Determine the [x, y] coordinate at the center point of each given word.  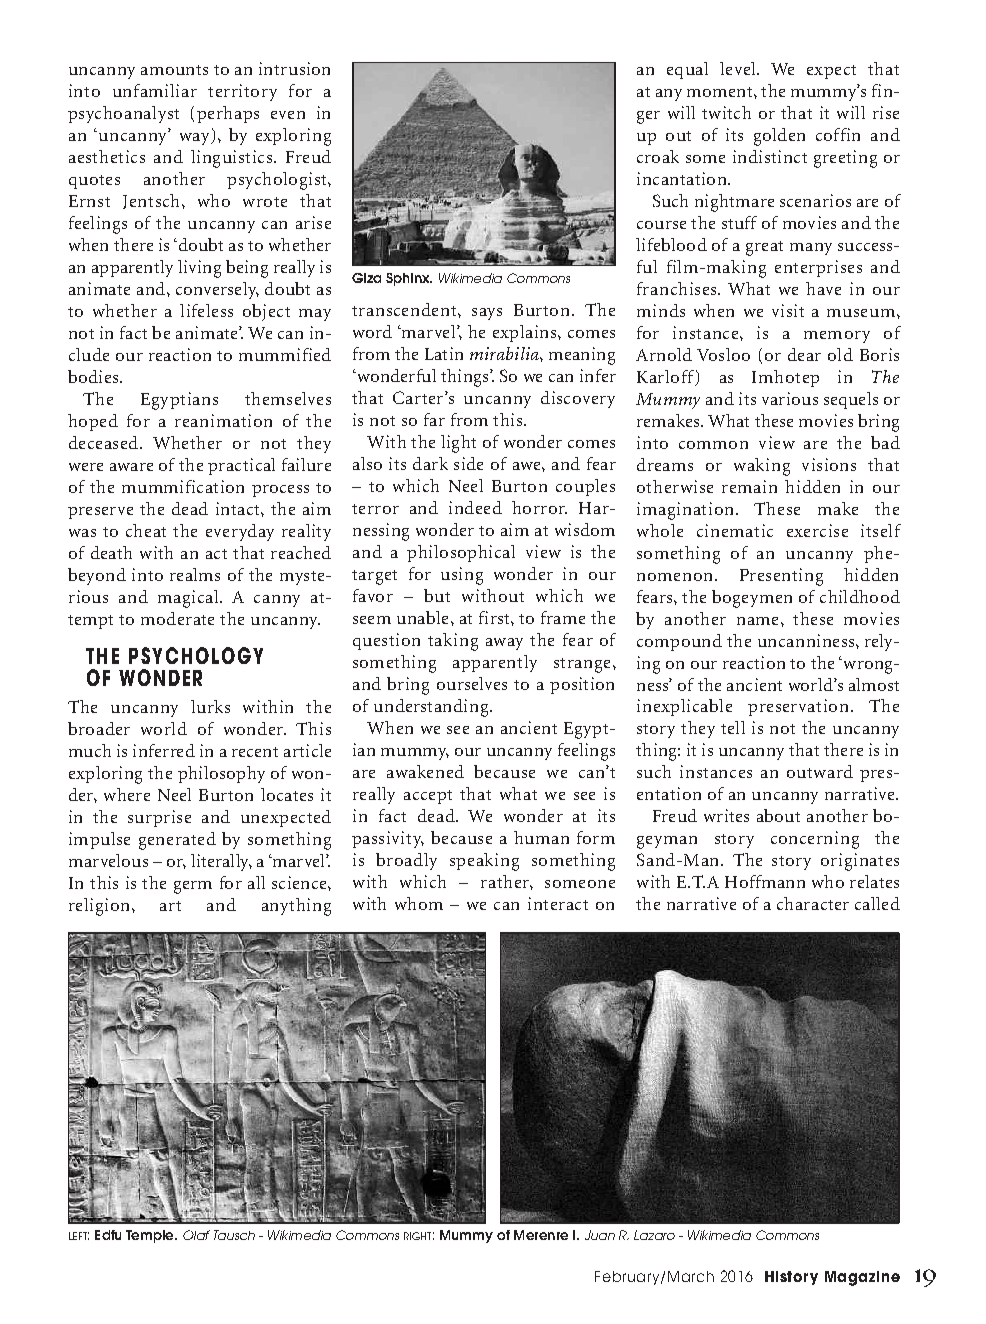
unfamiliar [155, 90]
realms [195, 574]
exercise [817, 530]
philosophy [221, 774]
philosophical [461, 553]
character [813, 903]
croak [658, 156]
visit [788, 310]
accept [428, 797]
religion [99, 907]
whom [419, 903]
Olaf [196, 1235]
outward [820, 771]
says [487, 314]
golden [779, 137]
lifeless [206, 310]
